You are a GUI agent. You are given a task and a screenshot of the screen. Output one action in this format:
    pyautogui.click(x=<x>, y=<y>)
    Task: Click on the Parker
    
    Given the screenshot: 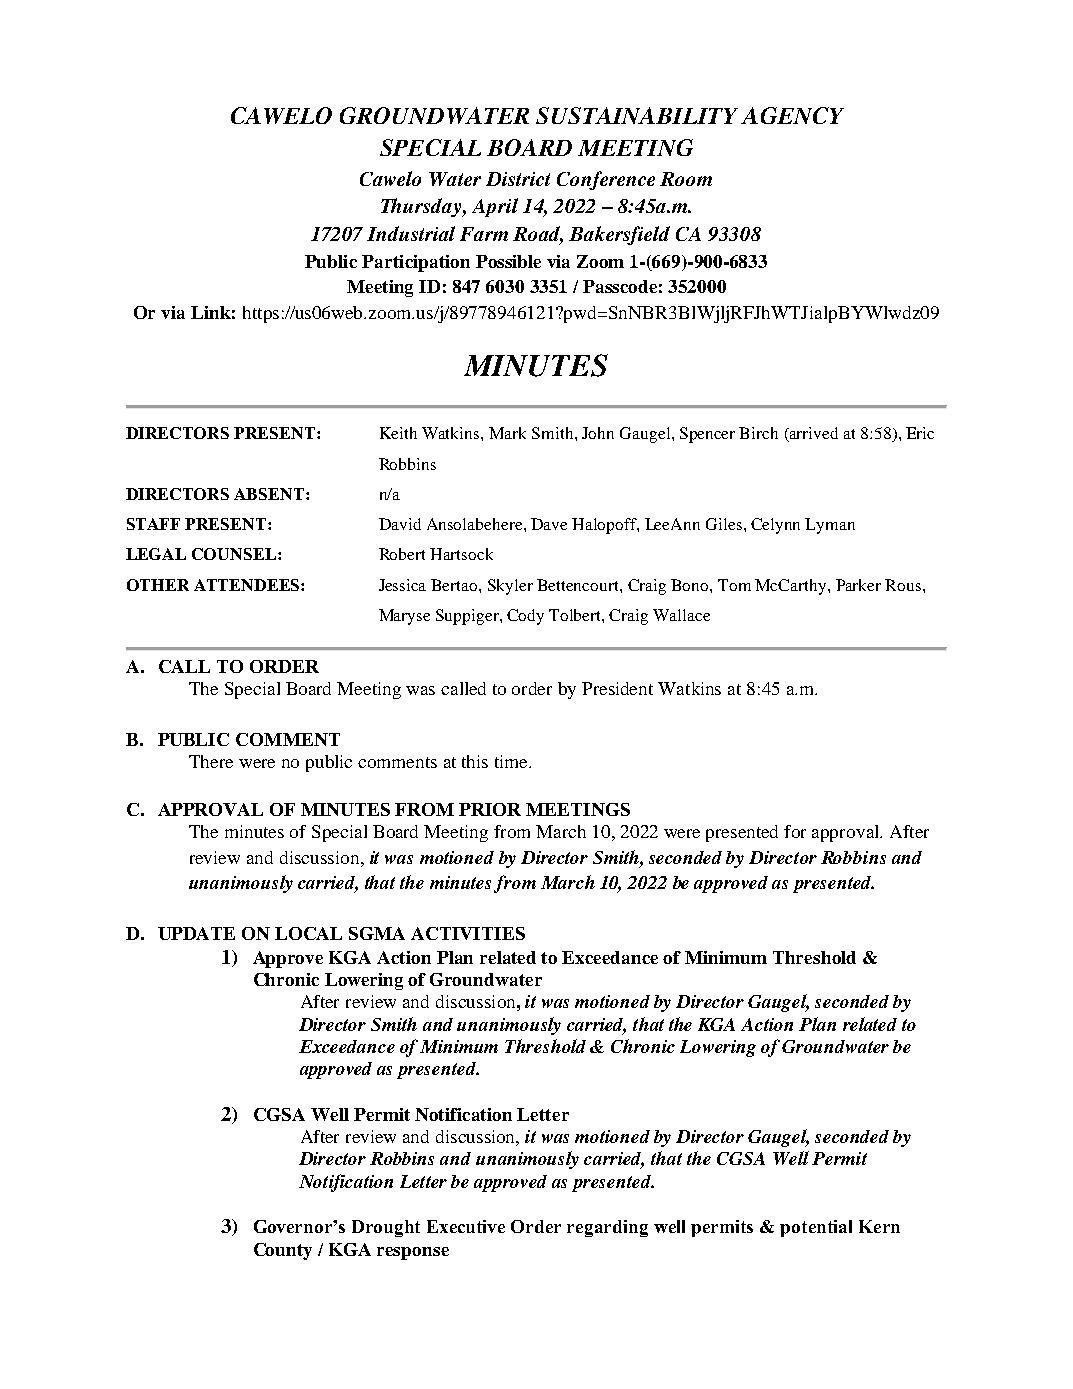 What is the action you would take?
    pyautogui.click(x=858, y=585)
